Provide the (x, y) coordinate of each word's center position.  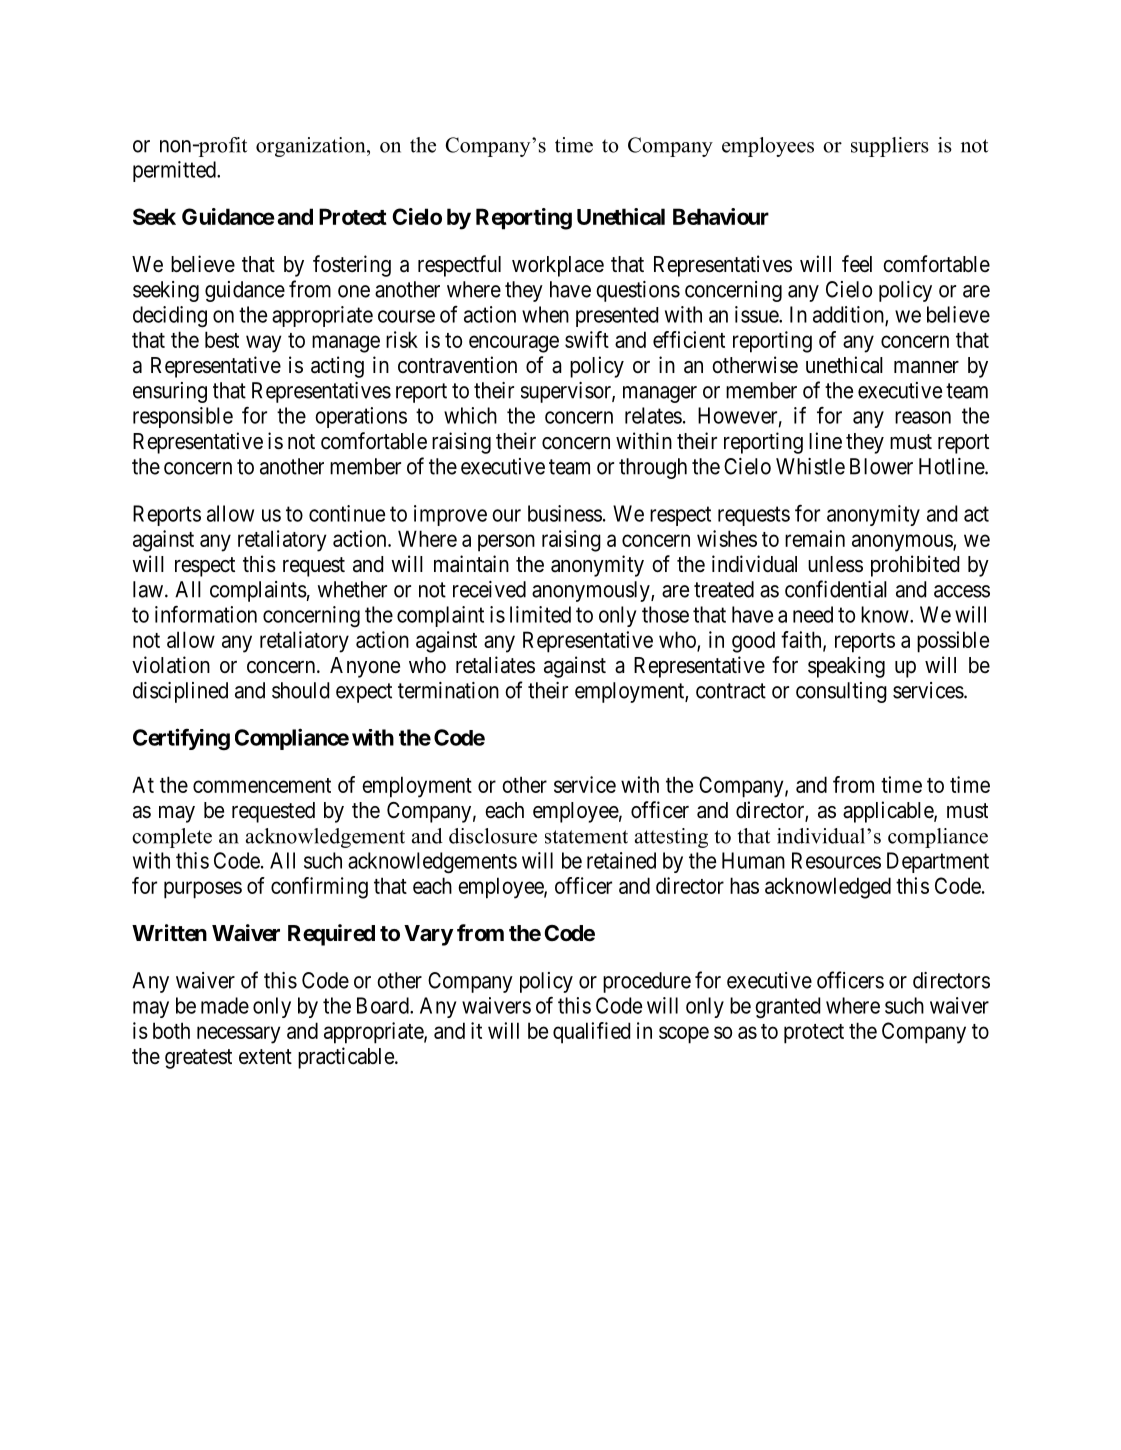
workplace (558, 266)
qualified (591, 1033)
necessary (239, 1035)
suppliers (890, 147)
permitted (175, 171)
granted (787, 1008)
